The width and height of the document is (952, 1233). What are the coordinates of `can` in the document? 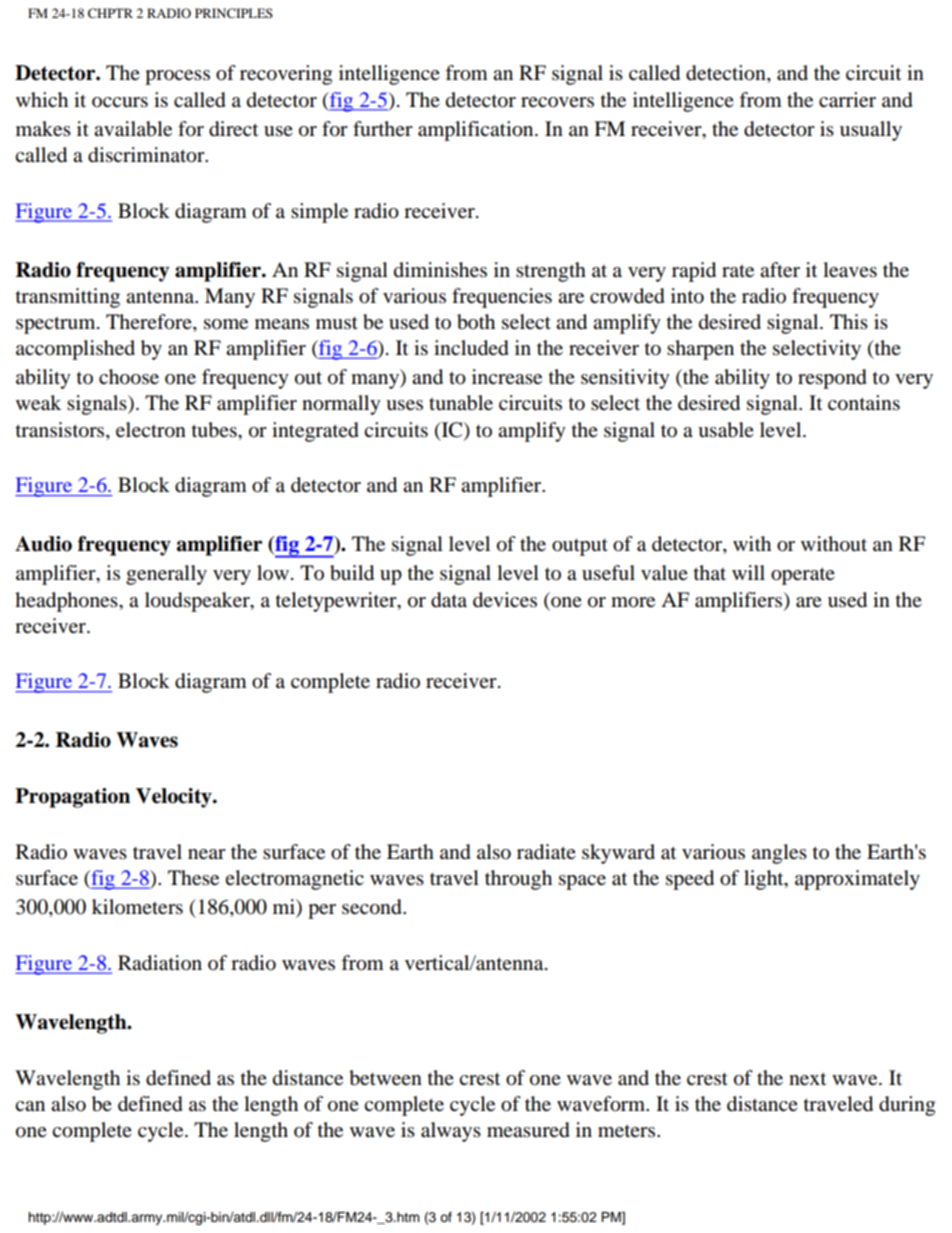 It's located at (30, 1106).
